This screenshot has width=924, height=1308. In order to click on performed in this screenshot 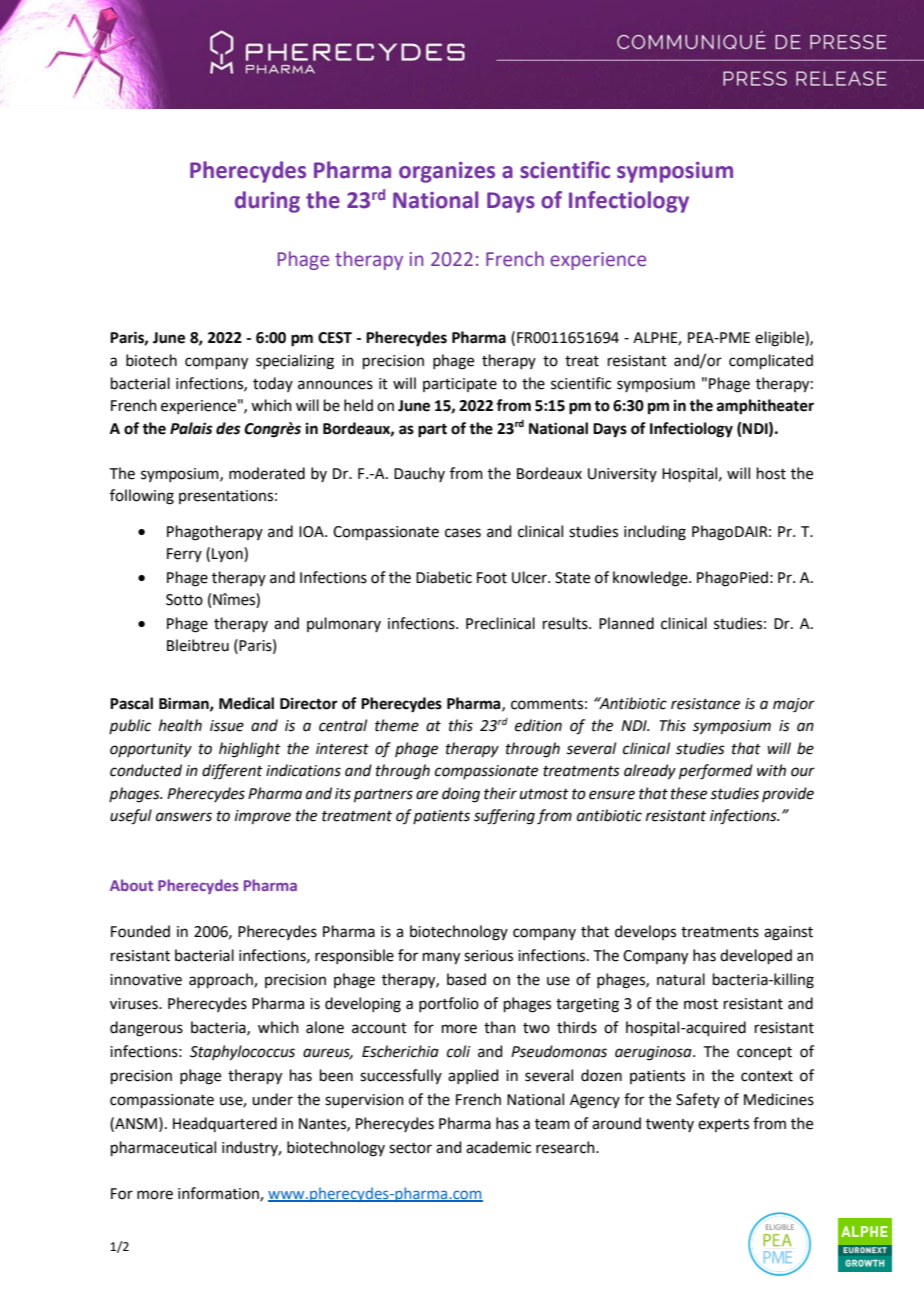, I will do `click(716, 772)`.
